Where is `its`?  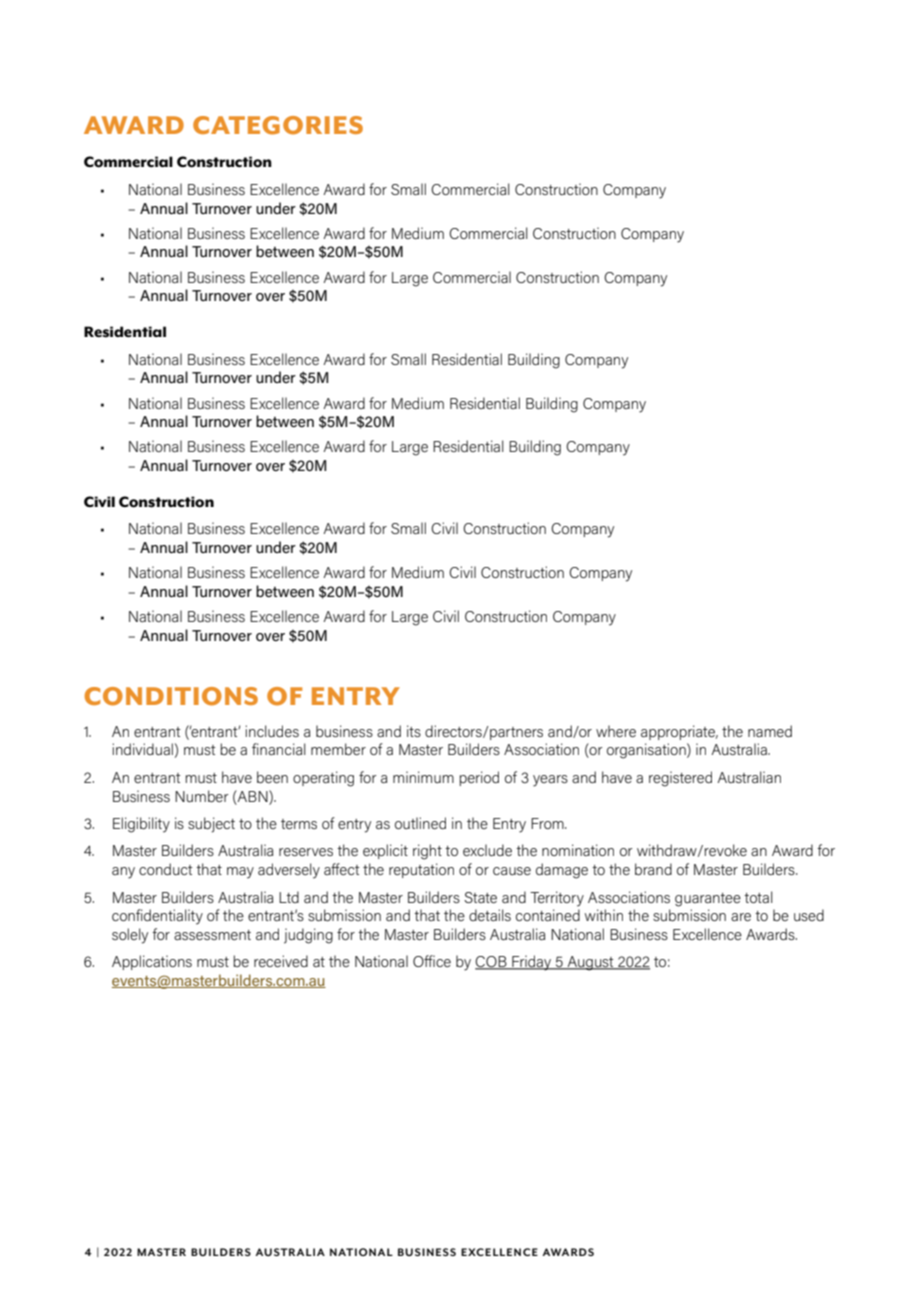
its is located at coordinates (414, 731).
